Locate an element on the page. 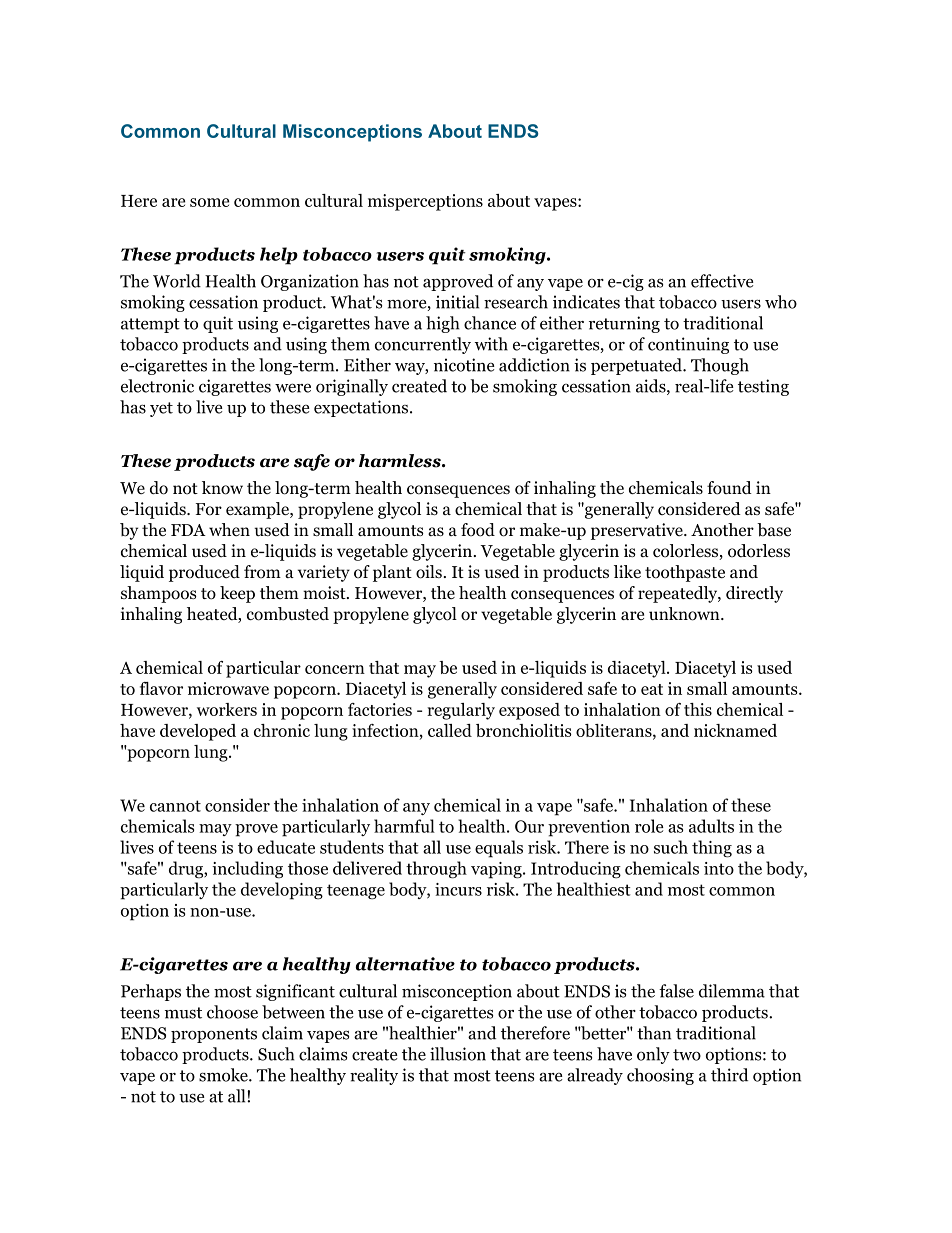  misperceptions is located at coordinates (425, 202).
